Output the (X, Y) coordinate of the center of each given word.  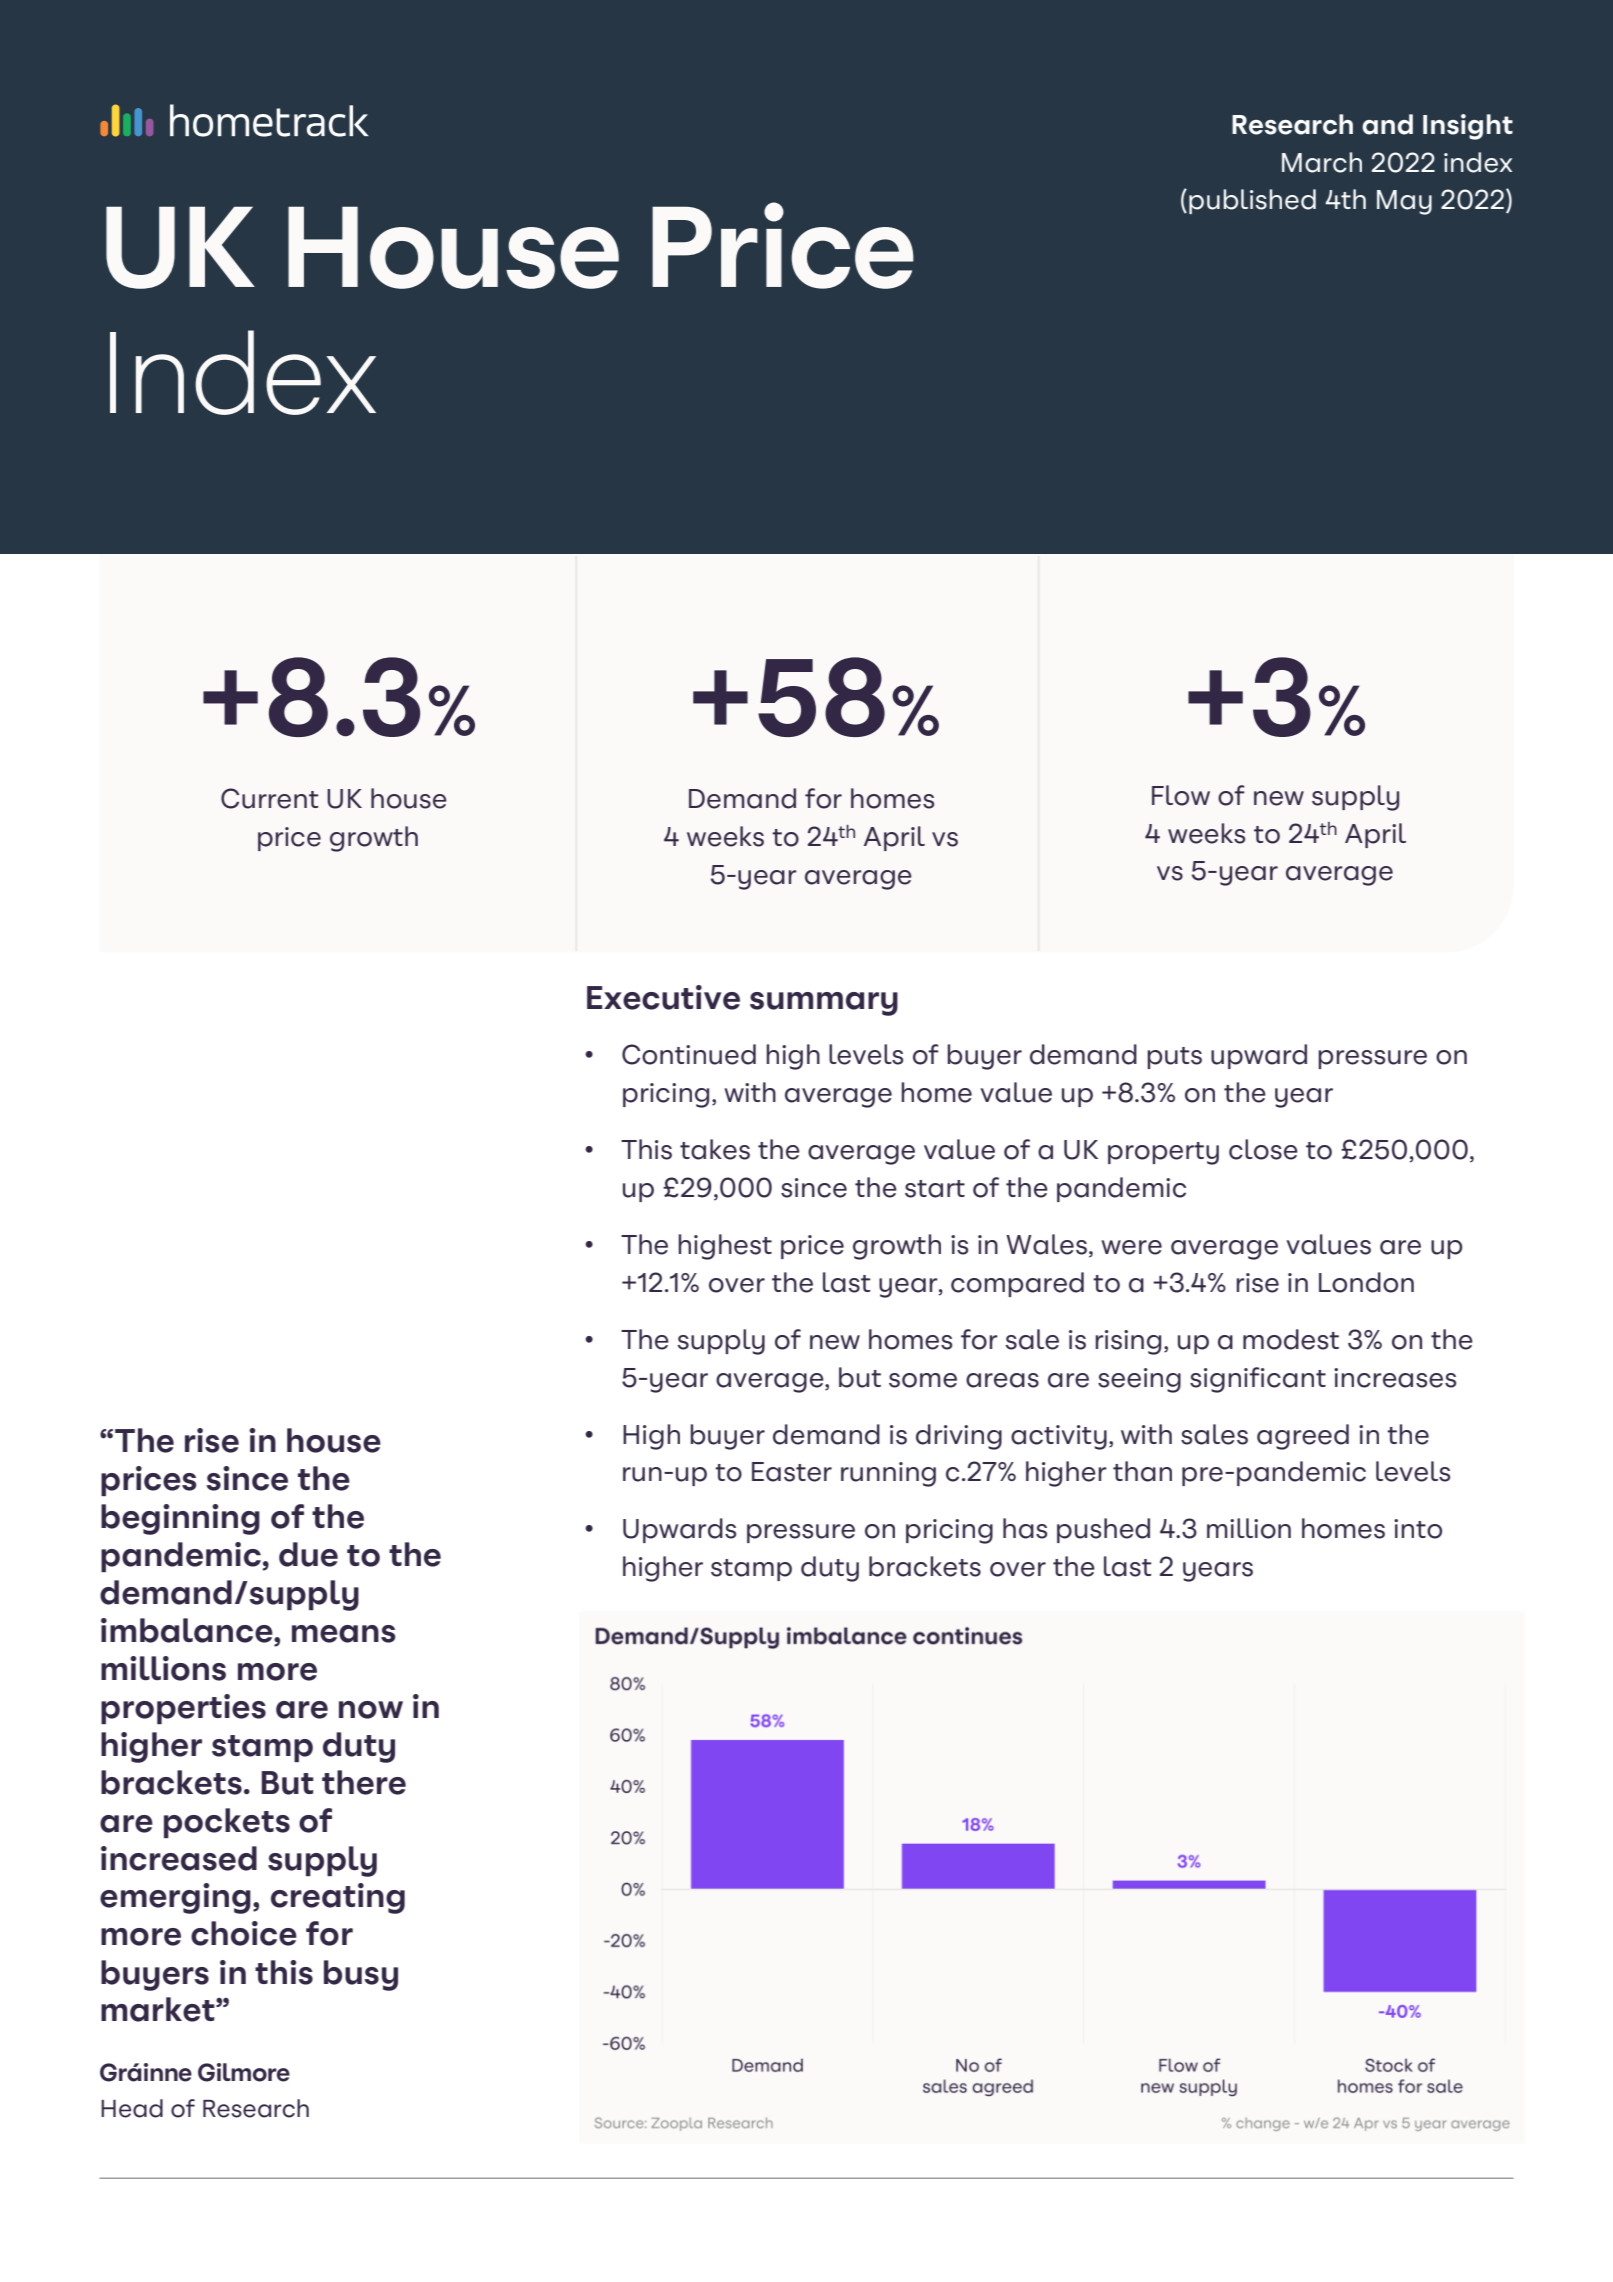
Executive (663, 997)
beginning (180, 1519)
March (1322, 162)
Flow (1181, 795)
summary (824, 1004)
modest (1291, 1339)
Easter (792, 1472)
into (1418, 1529)
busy (361, 1975)
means (343, 1634)
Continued (689, 1054)
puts (1174, 1058)
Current (269, 798)
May (1404, 202)
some (923, 1380)
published (1252, 201)
